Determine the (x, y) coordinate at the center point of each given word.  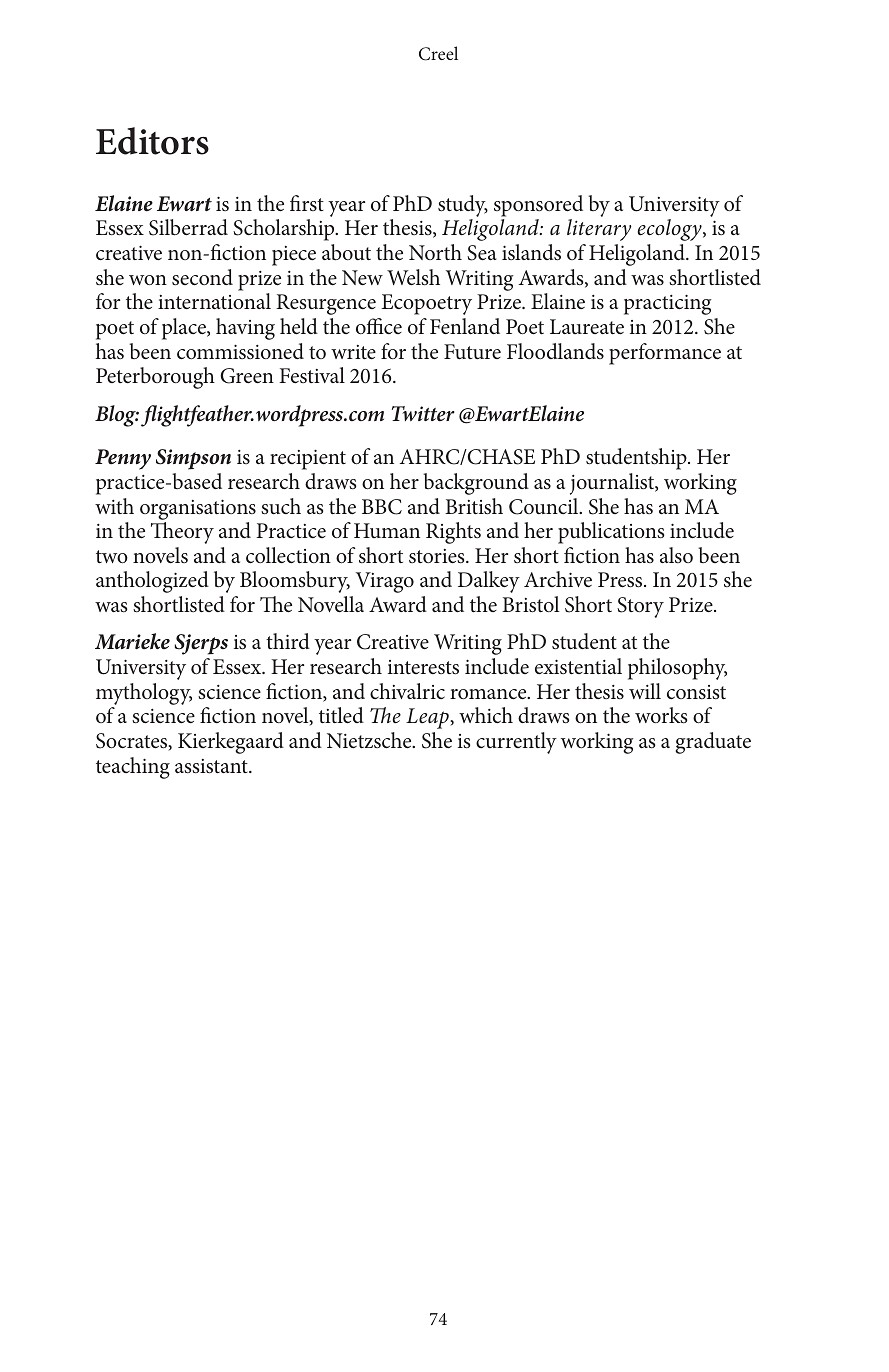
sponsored (538, 206)
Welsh (413, 277)
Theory (182, 533)
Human (387, 530)
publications (611, 533)
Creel (438, 53)
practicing (668, 304)
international (214, 301)
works (661, 715)
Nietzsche (370, 740)
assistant (212, 766)
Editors (152, 141)
